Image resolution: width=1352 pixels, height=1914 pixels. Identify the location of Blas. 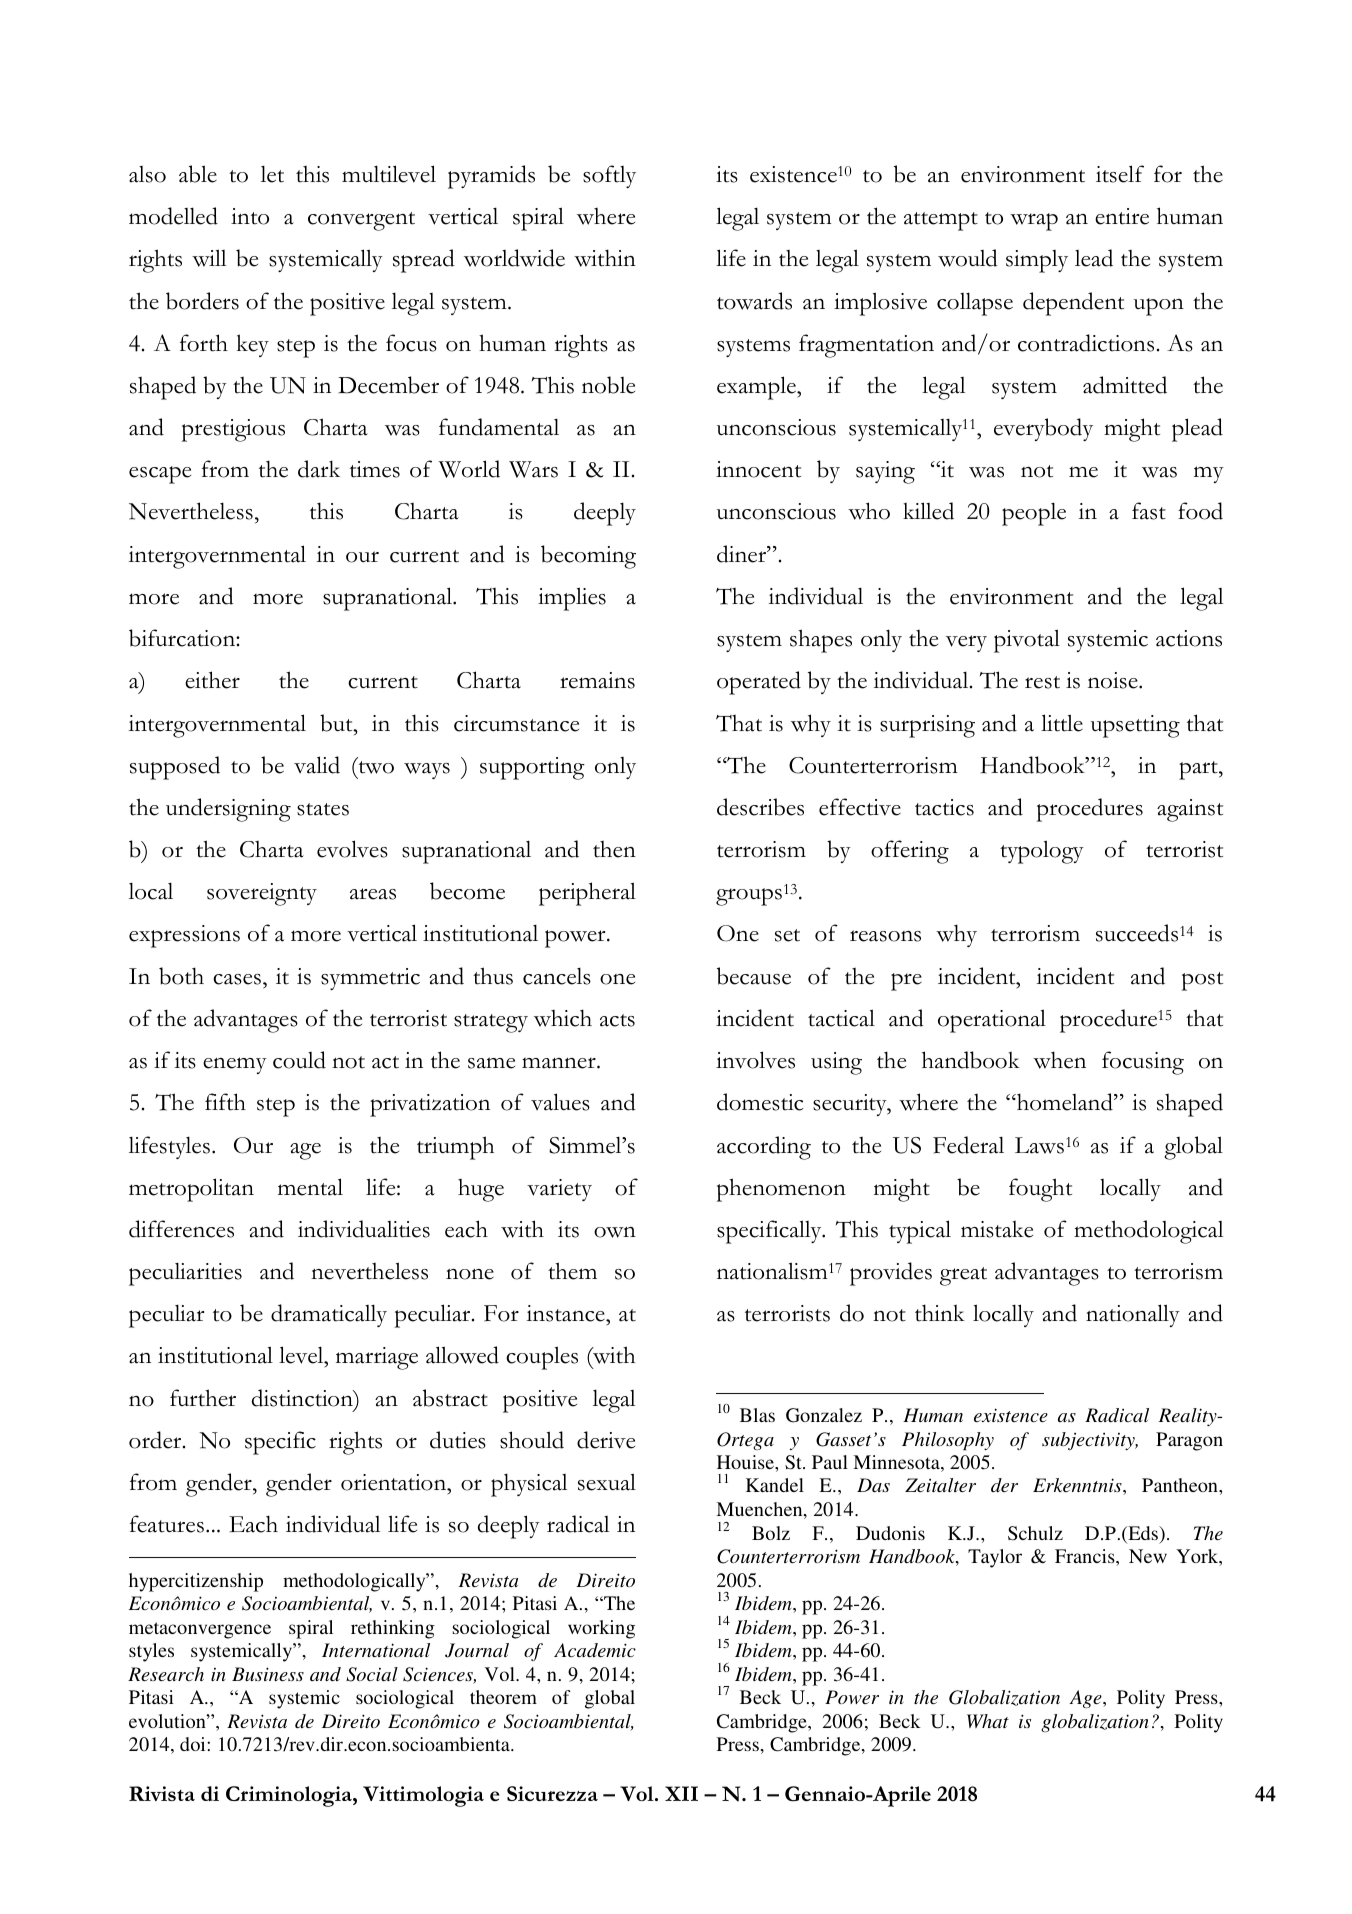
(757, 1415).
